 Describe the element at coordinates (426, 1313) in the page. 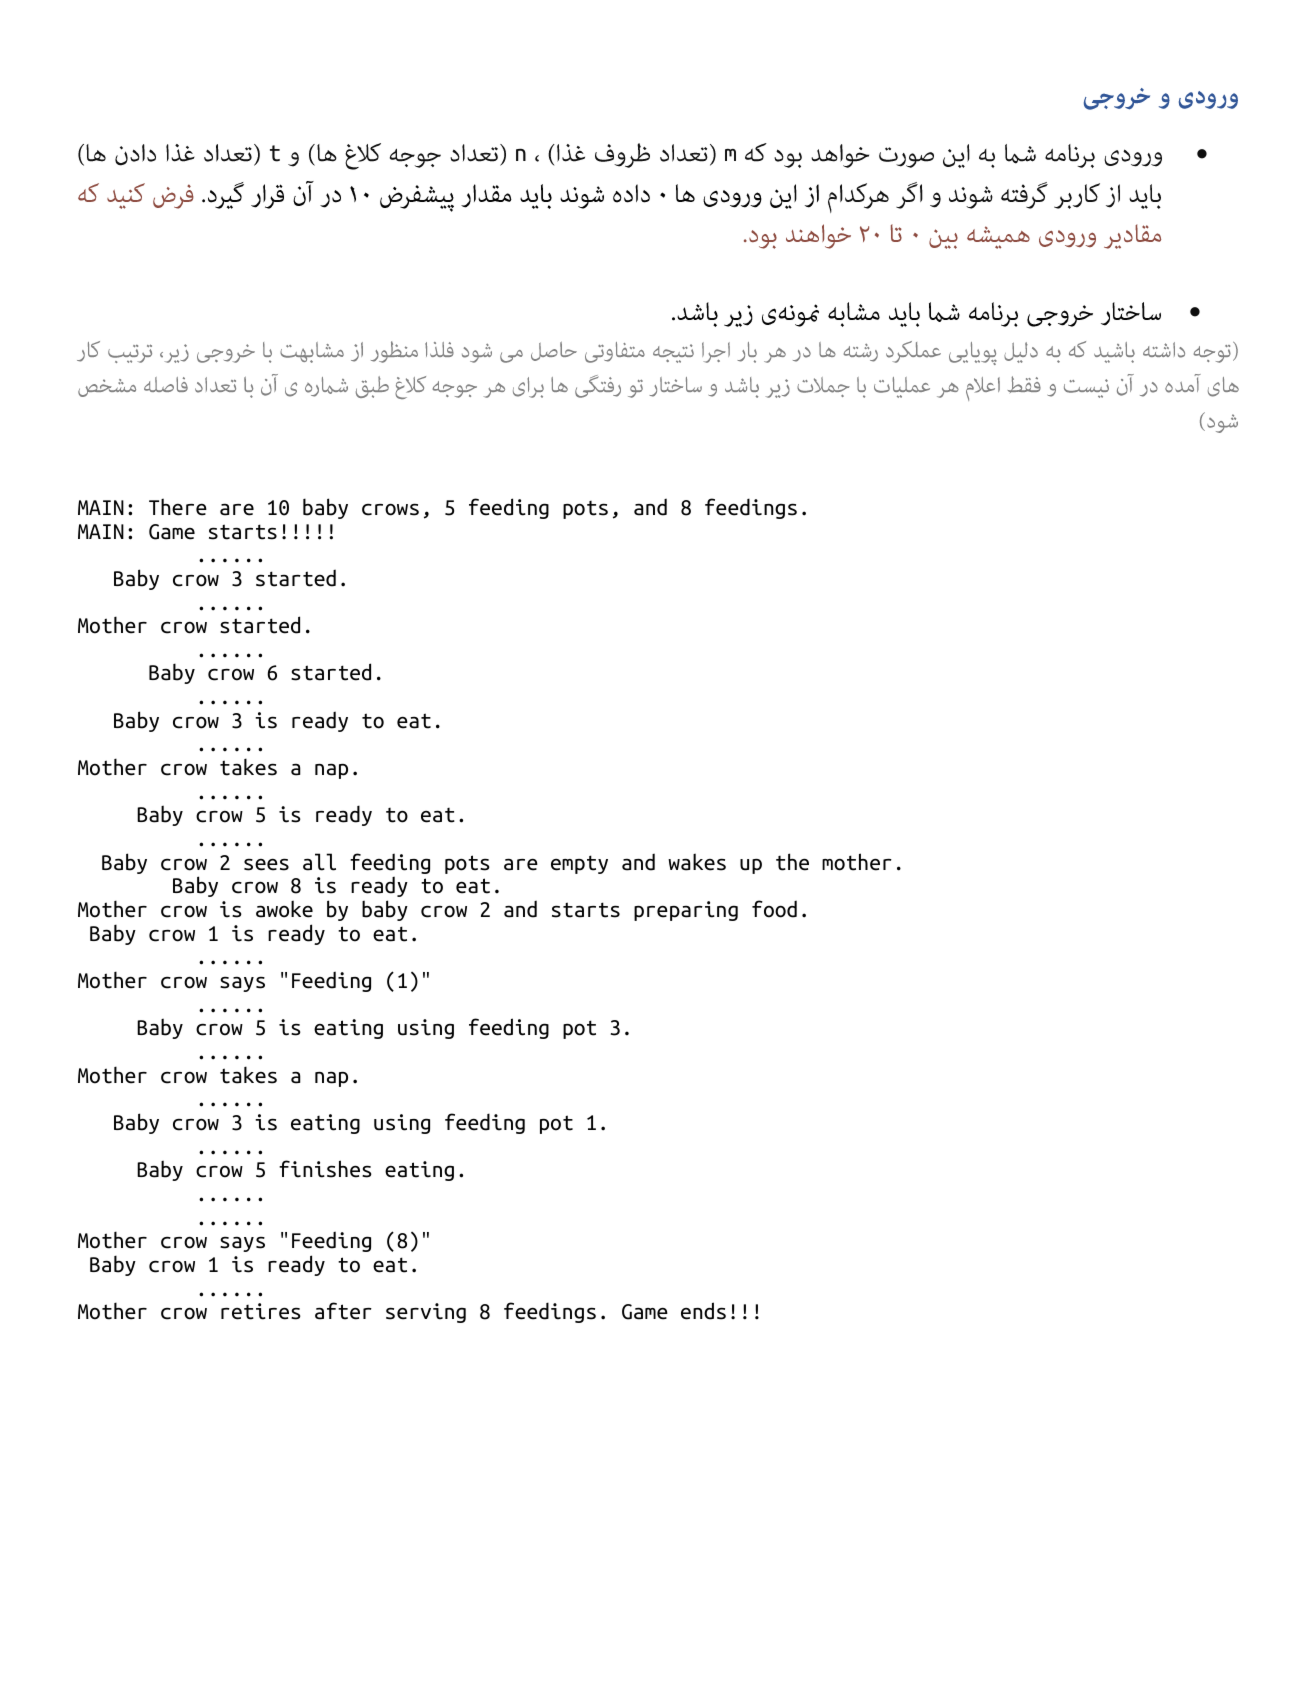

I see `serving` at that location.
